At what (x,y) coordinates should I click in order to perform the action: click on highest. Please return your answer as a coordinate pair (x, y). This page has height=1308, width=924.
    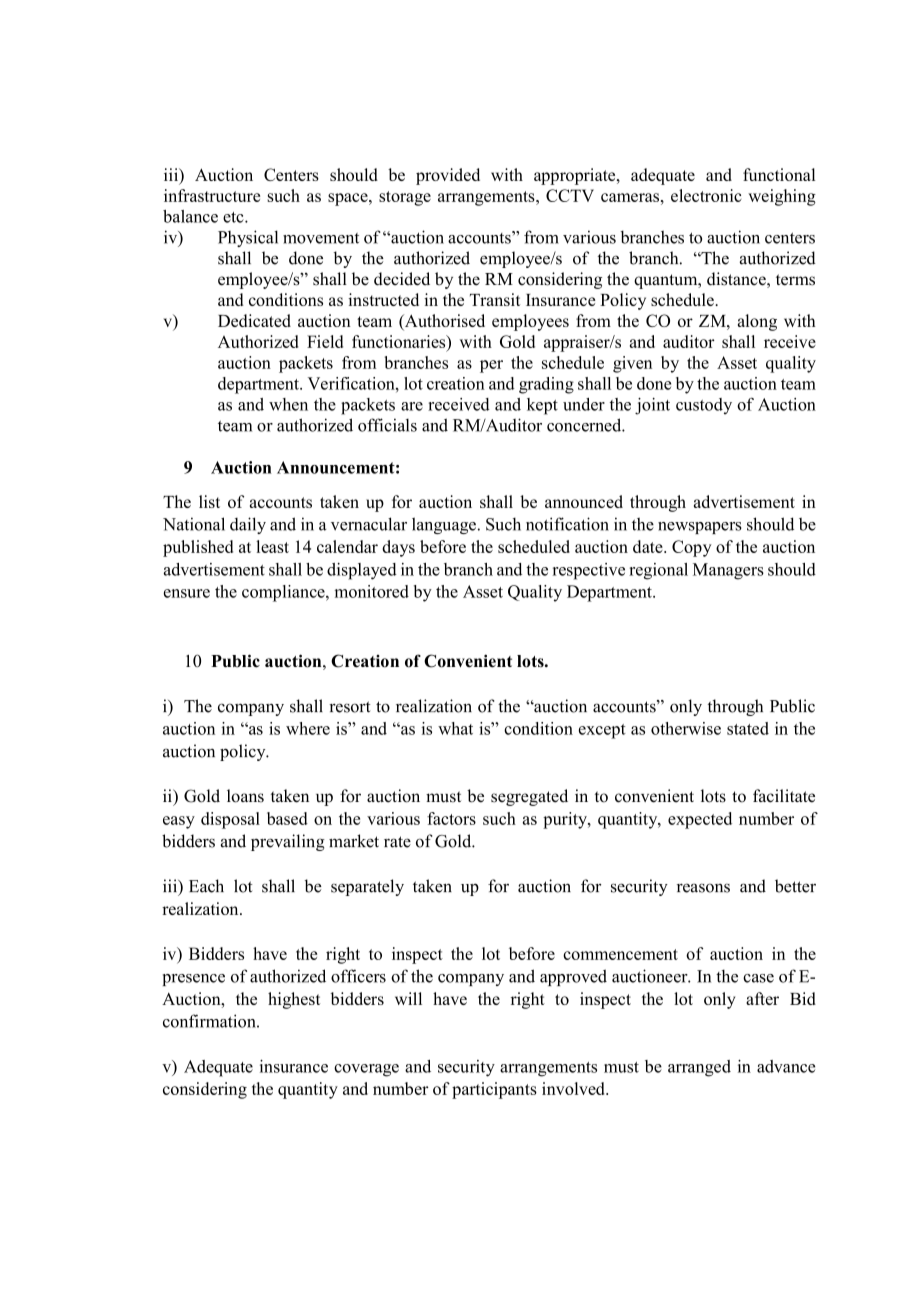
    Looking at the image, I should click on (294, 1000).
